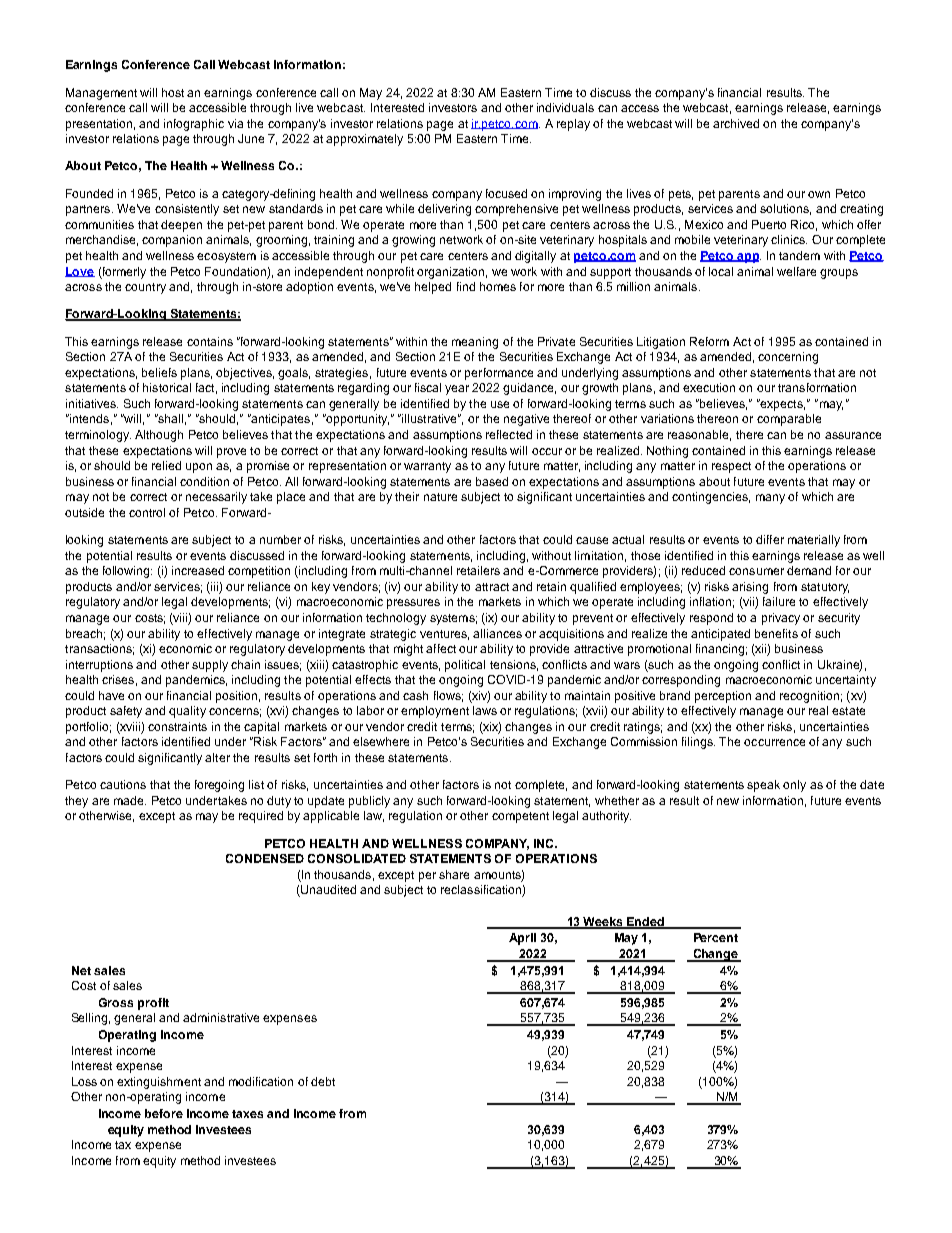 This screenshot has height=1233, width=952. I want to click on individuals, so click(565, 107).
